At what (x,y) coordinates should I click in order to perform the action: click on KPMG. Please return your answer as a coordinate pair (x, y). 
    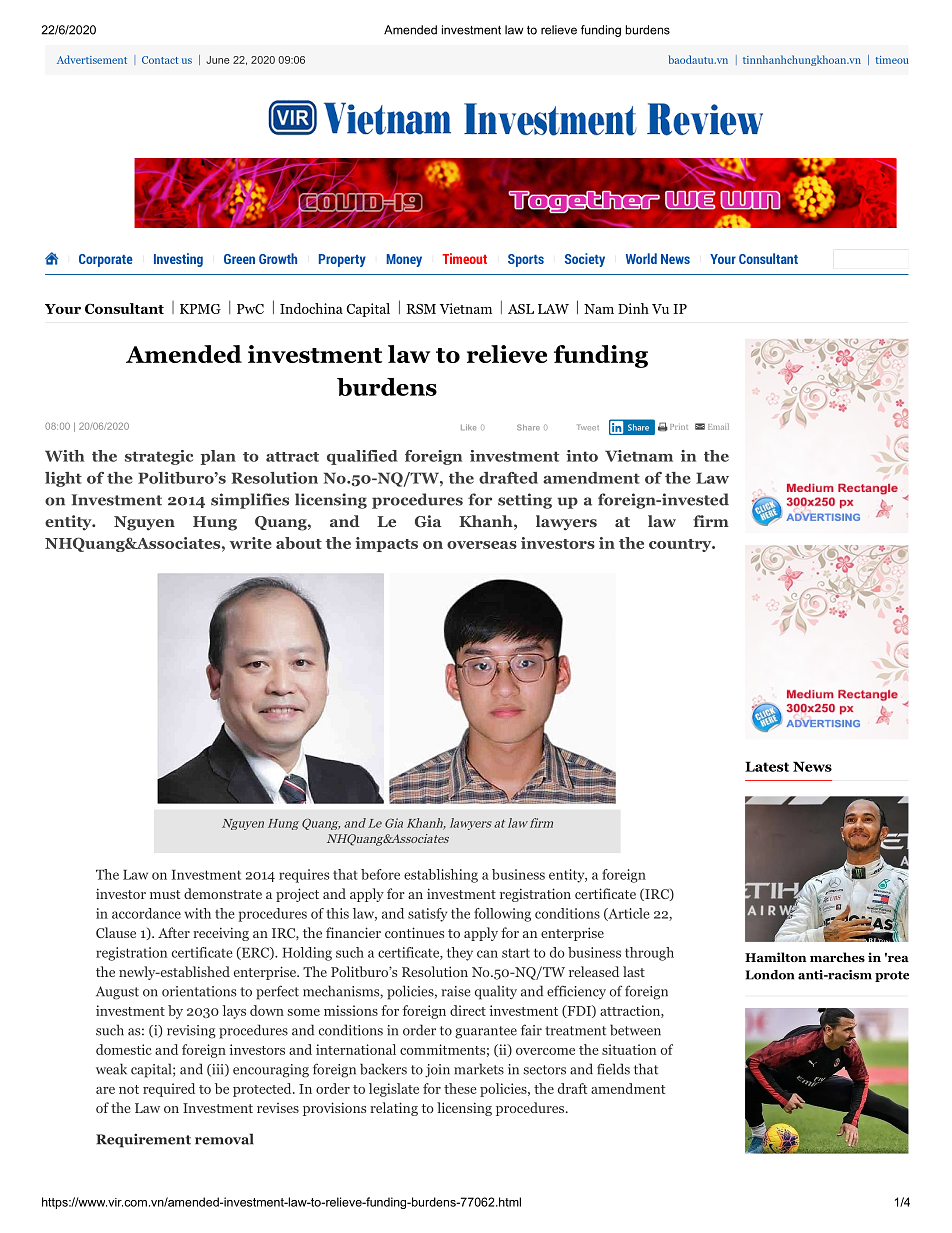
    Looking at the image, I should click on (200, 309).
